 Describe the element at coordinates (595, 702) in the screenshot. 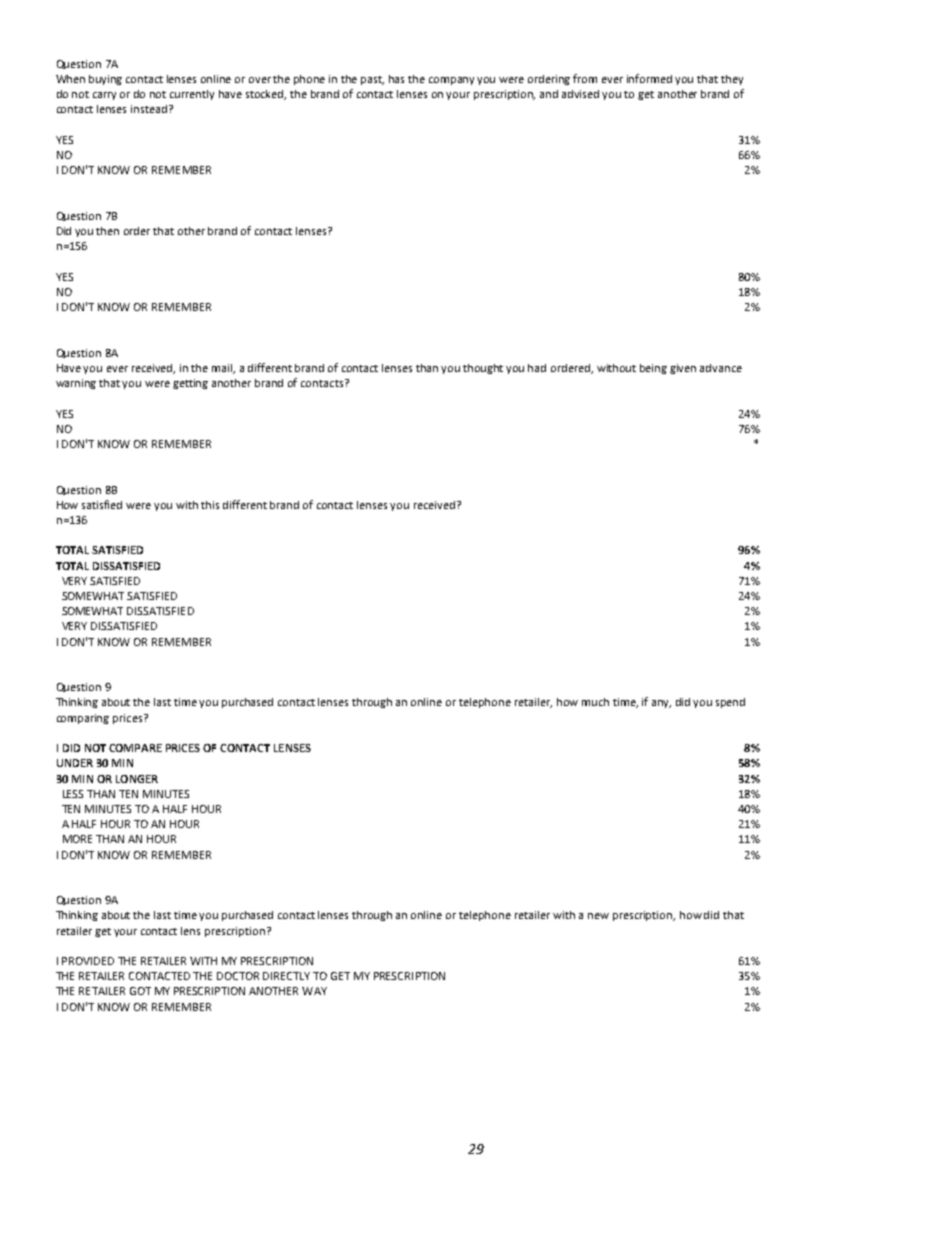

I see `much` at that location.
